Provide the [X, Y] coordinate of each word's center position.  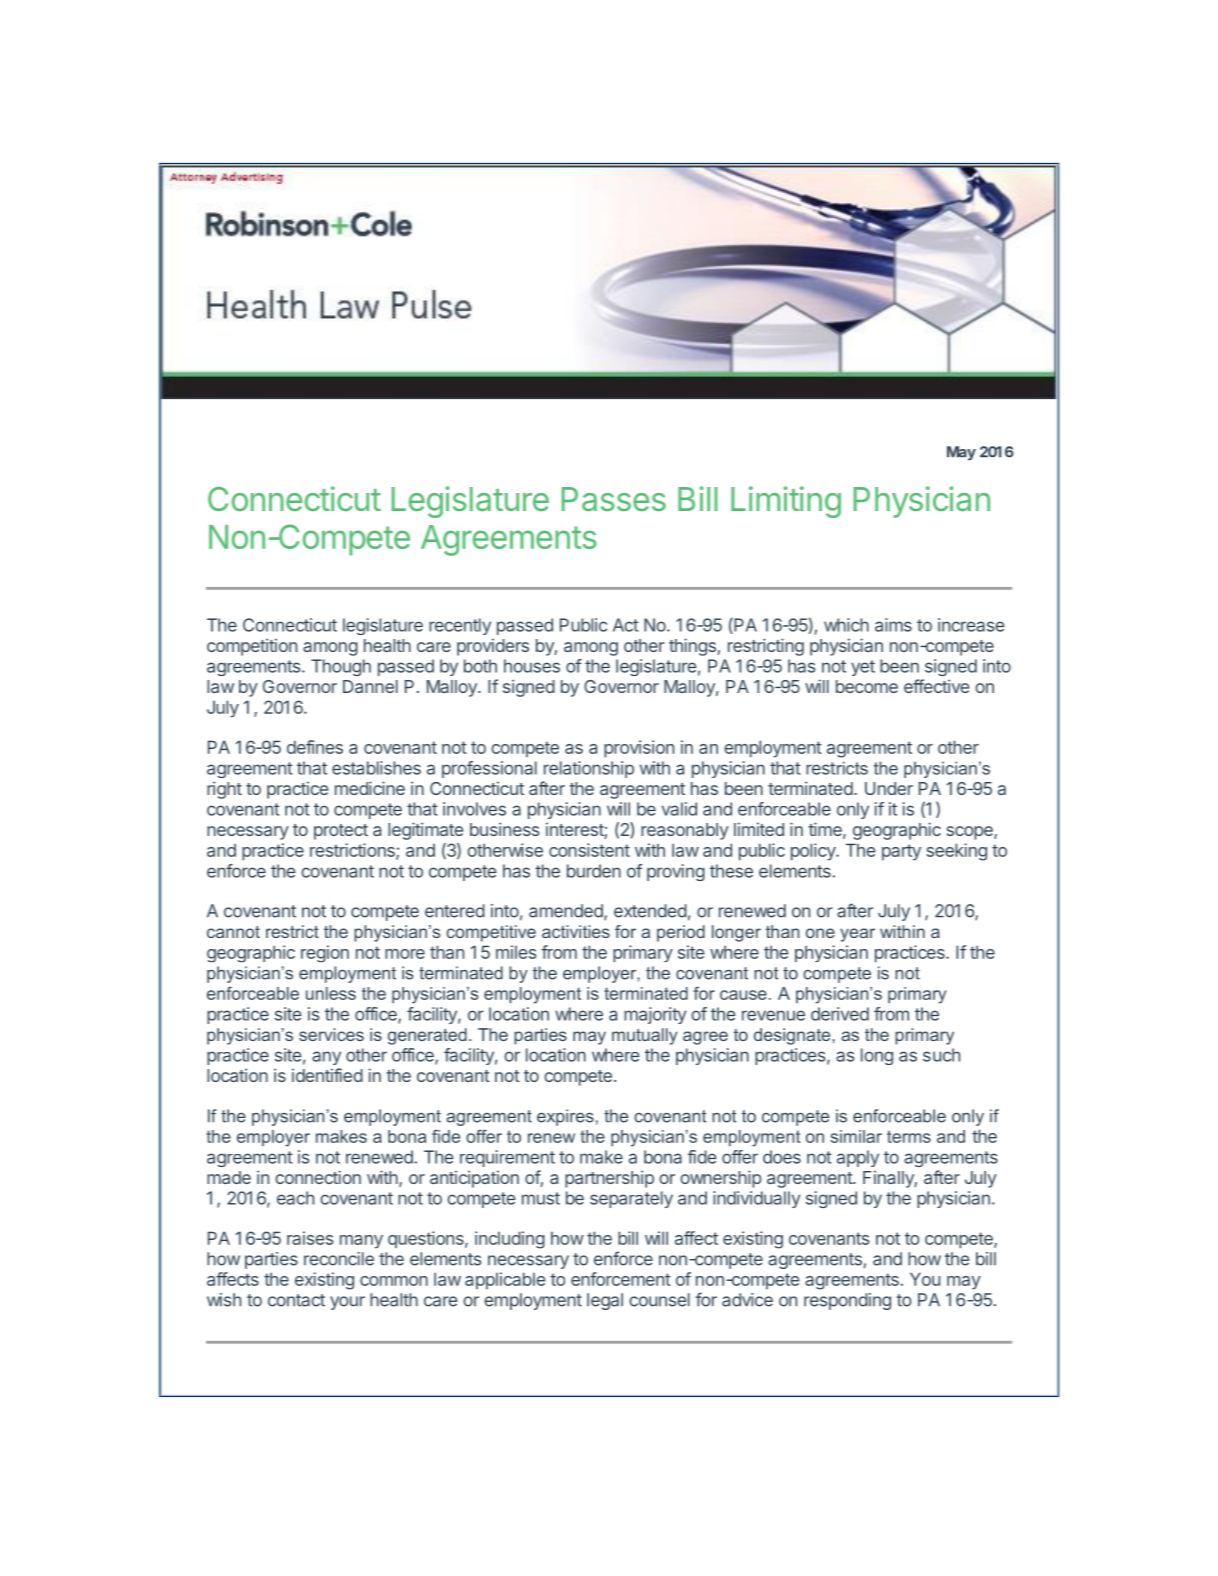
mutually [645, 1036]
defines [315, 747]
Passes [614, 499]
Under [889, 788]
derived [840, 1014]
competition [252, 647]
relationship [589, 769]
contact [296, 1300]
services [331, 1034]
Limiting [786, 502]
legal [605, 1301]
